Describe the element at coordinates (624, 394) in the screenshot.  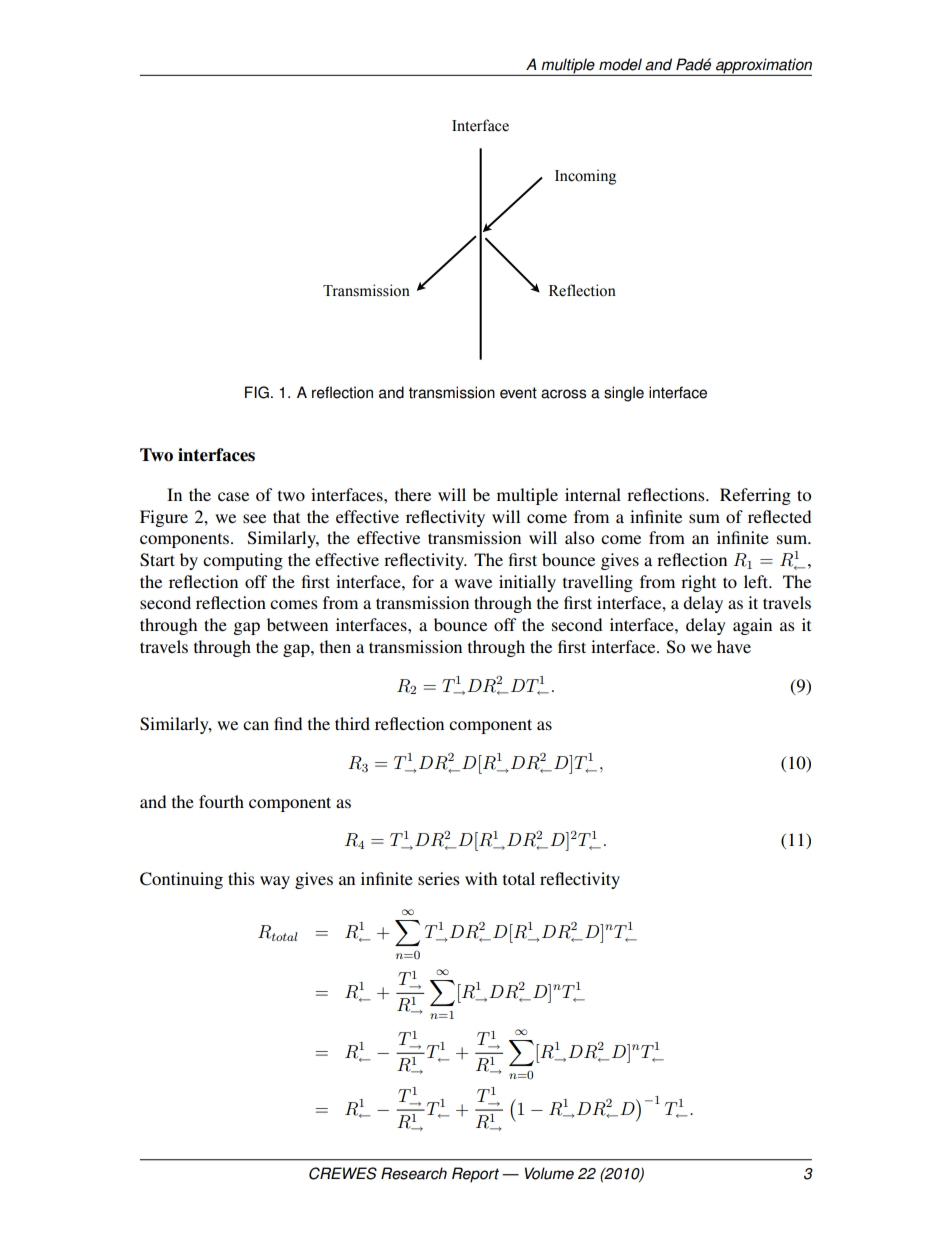
I see `single` at that location.
